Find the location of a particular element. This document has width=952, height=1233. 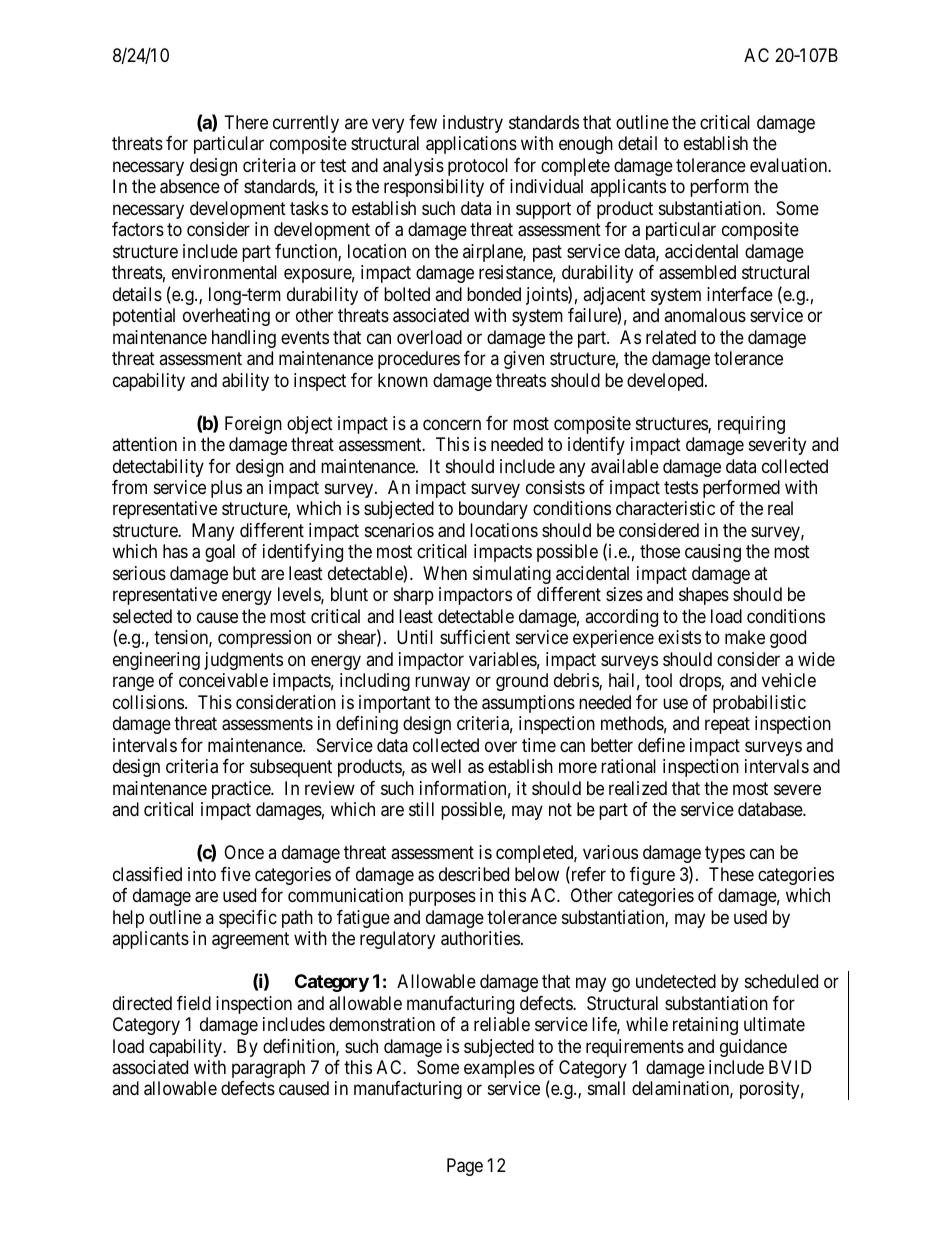

guidance is located at coordinates (753, 1048).
